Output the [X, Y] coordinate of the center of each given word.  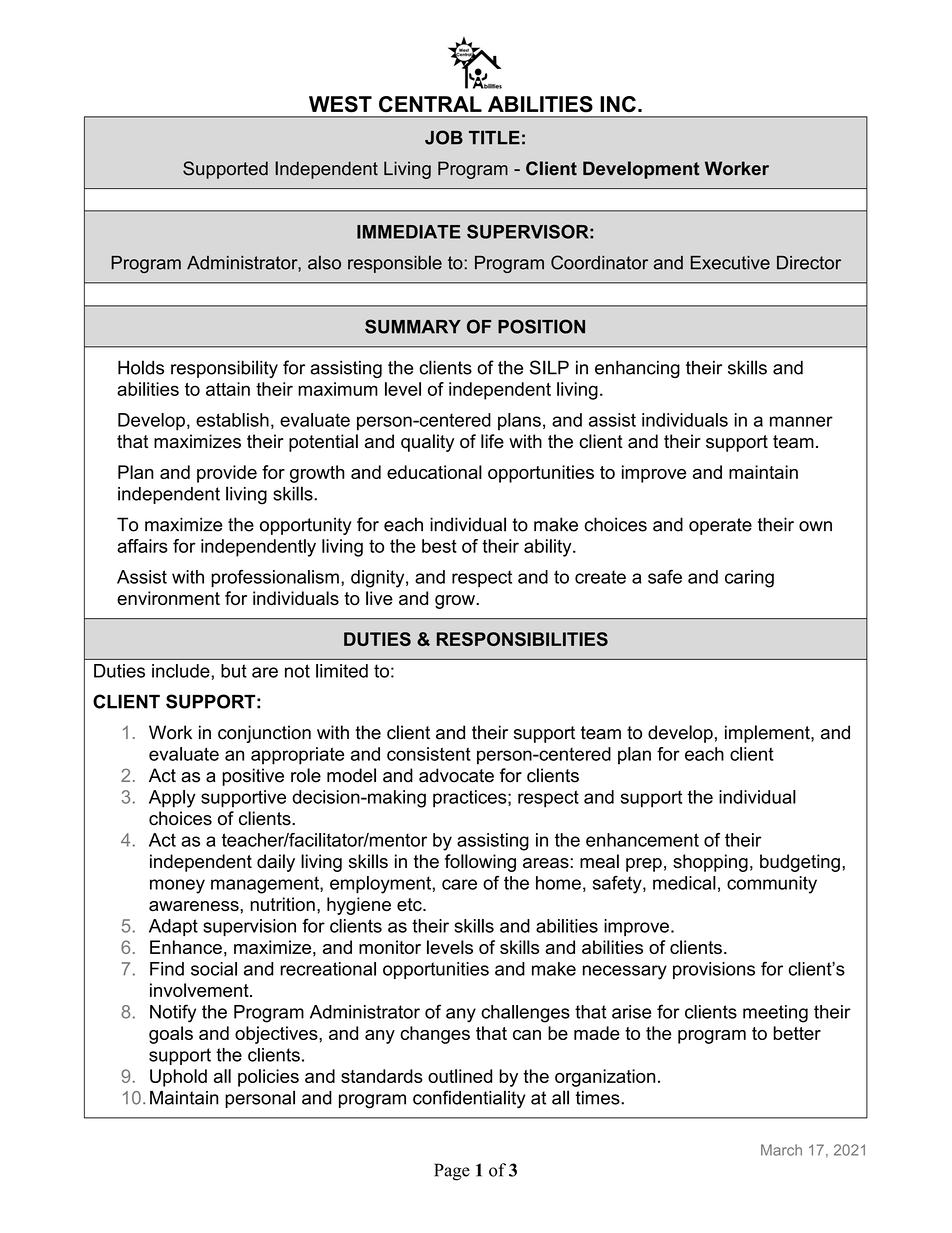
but [234, 671]
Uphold [178, 1078]
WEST [340, 104]
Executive [730, 263]
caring [749, 579]
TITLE [494, 137]
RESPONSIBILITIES [522, 639]
